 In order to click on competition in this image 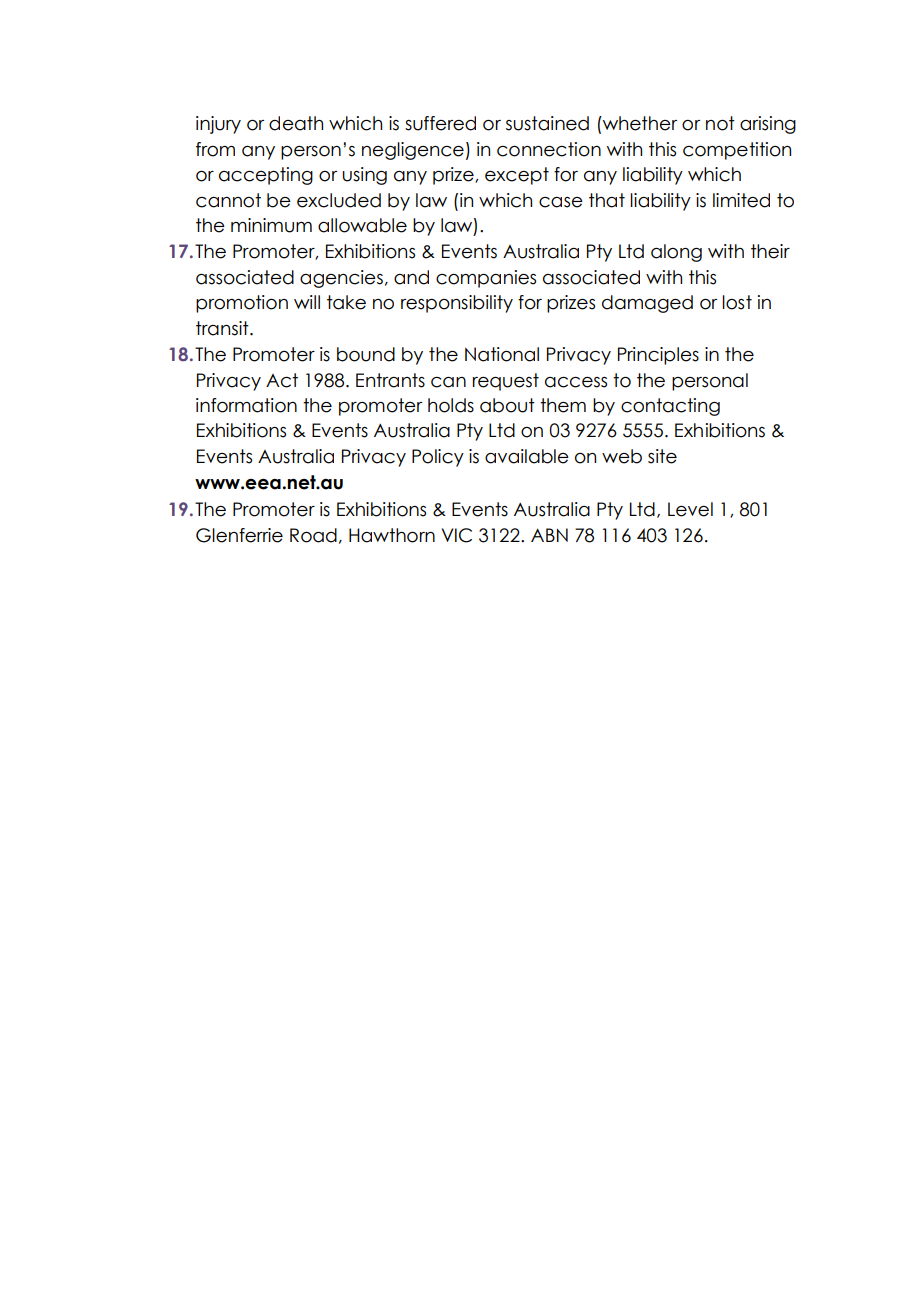, I will do `click(737, 151)`.
